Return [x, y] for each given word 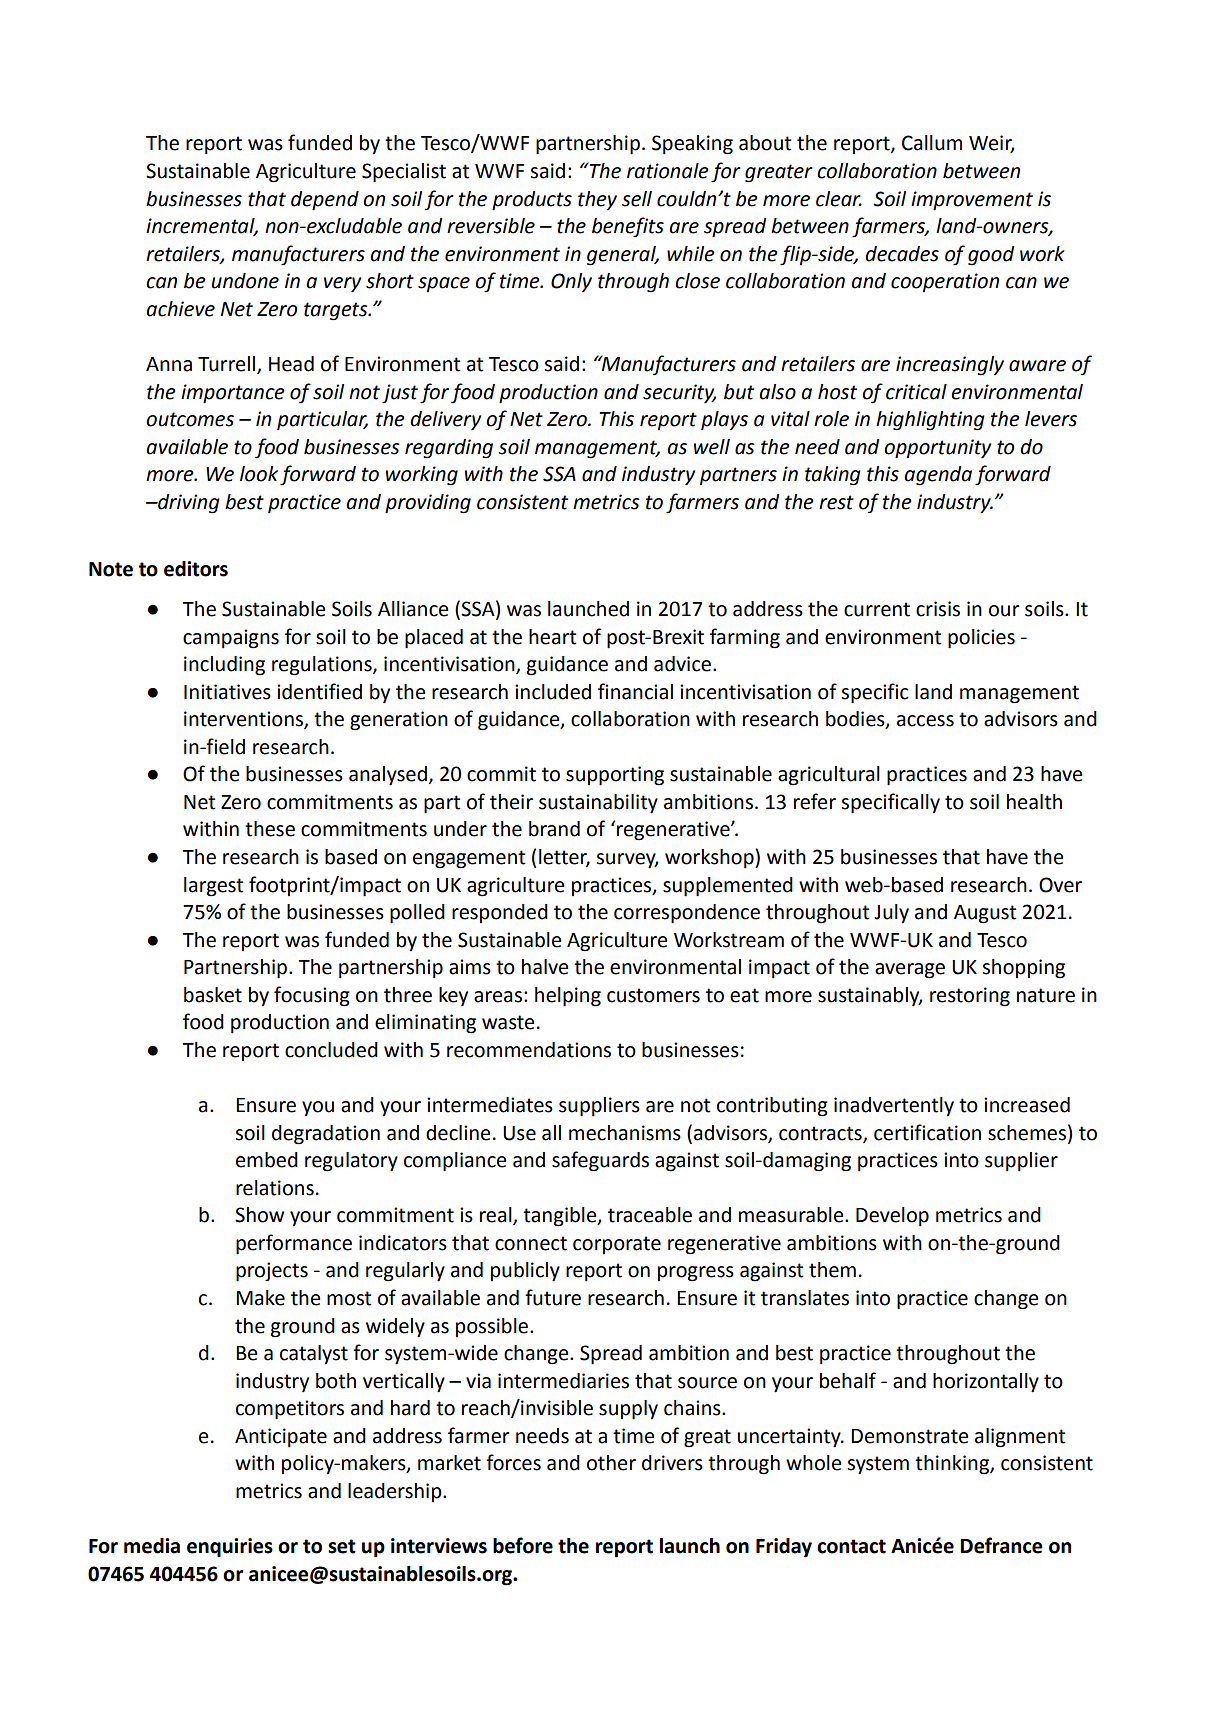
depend [325, 201]
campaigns [231, 639]
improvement [972, 201]
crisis [938, 609]
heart [553, 637]
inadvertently [894, 1107]
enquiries [230, 1548]
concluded [331, 1050]
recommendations [529, 1050]
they [597, 201]
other [611, 1463]
